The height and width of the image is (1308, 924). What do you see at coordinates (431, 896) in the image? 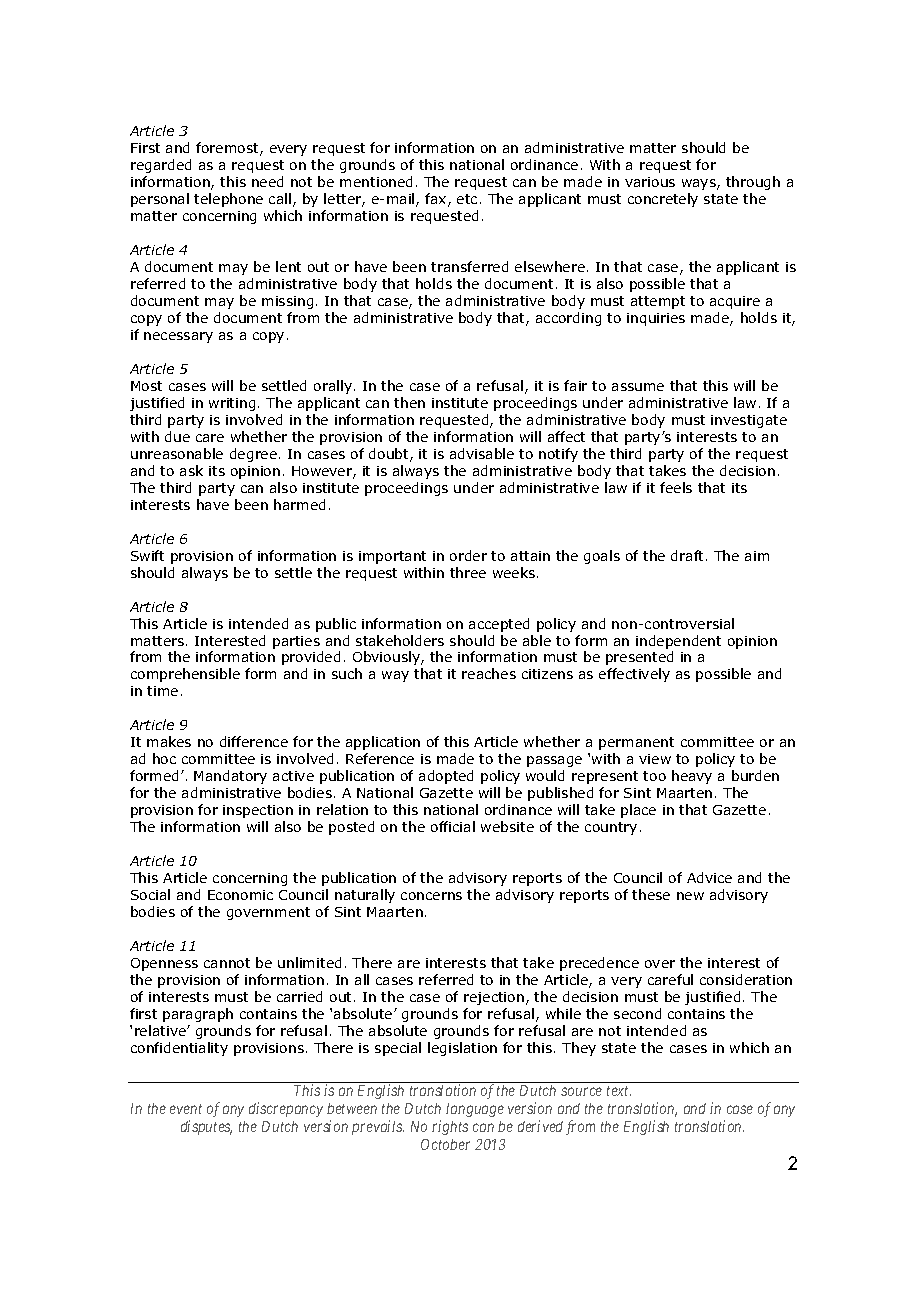
I see `concerns` at bounding box center [431, 896].
